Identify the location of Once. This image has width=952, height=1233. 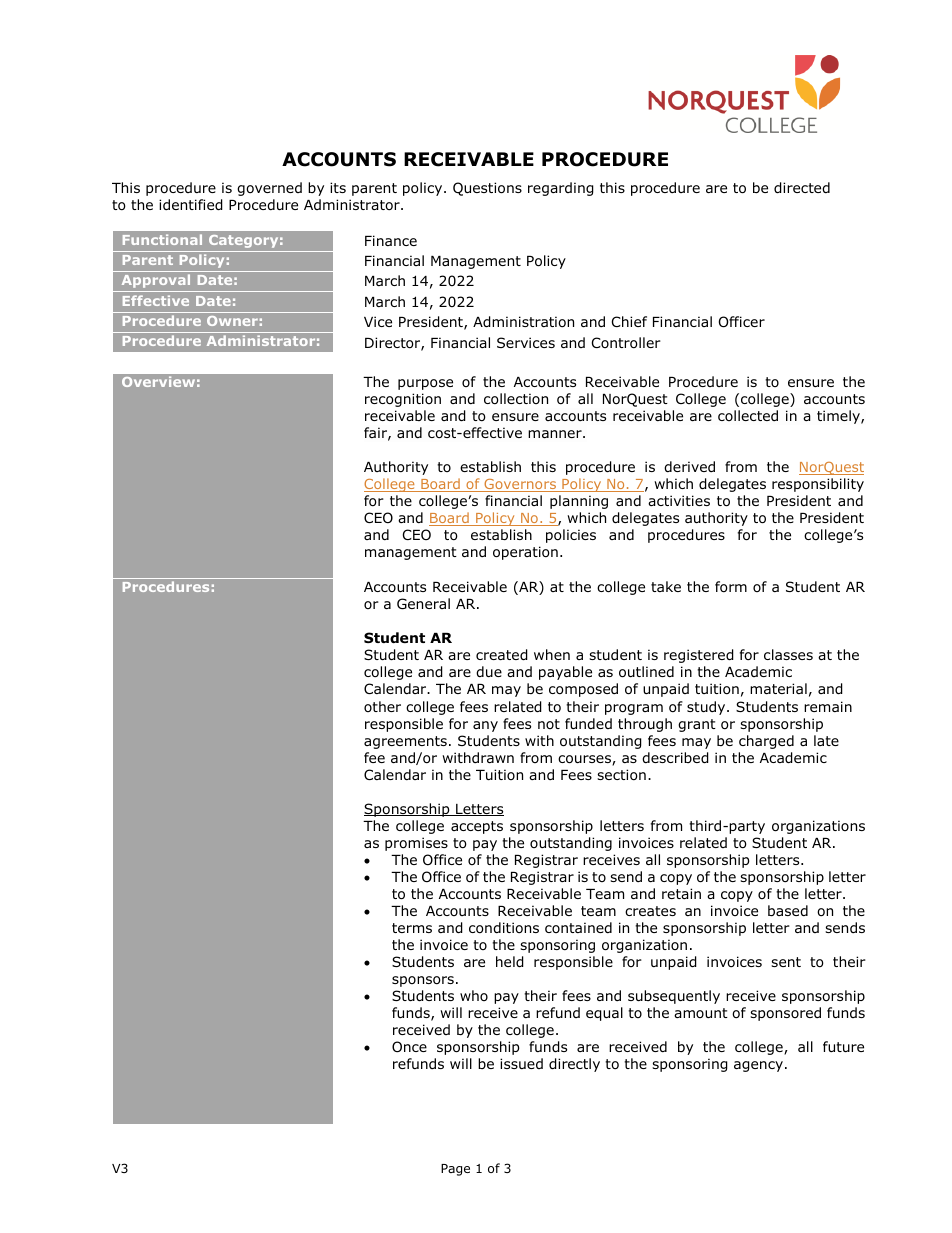
(409, 1047).
